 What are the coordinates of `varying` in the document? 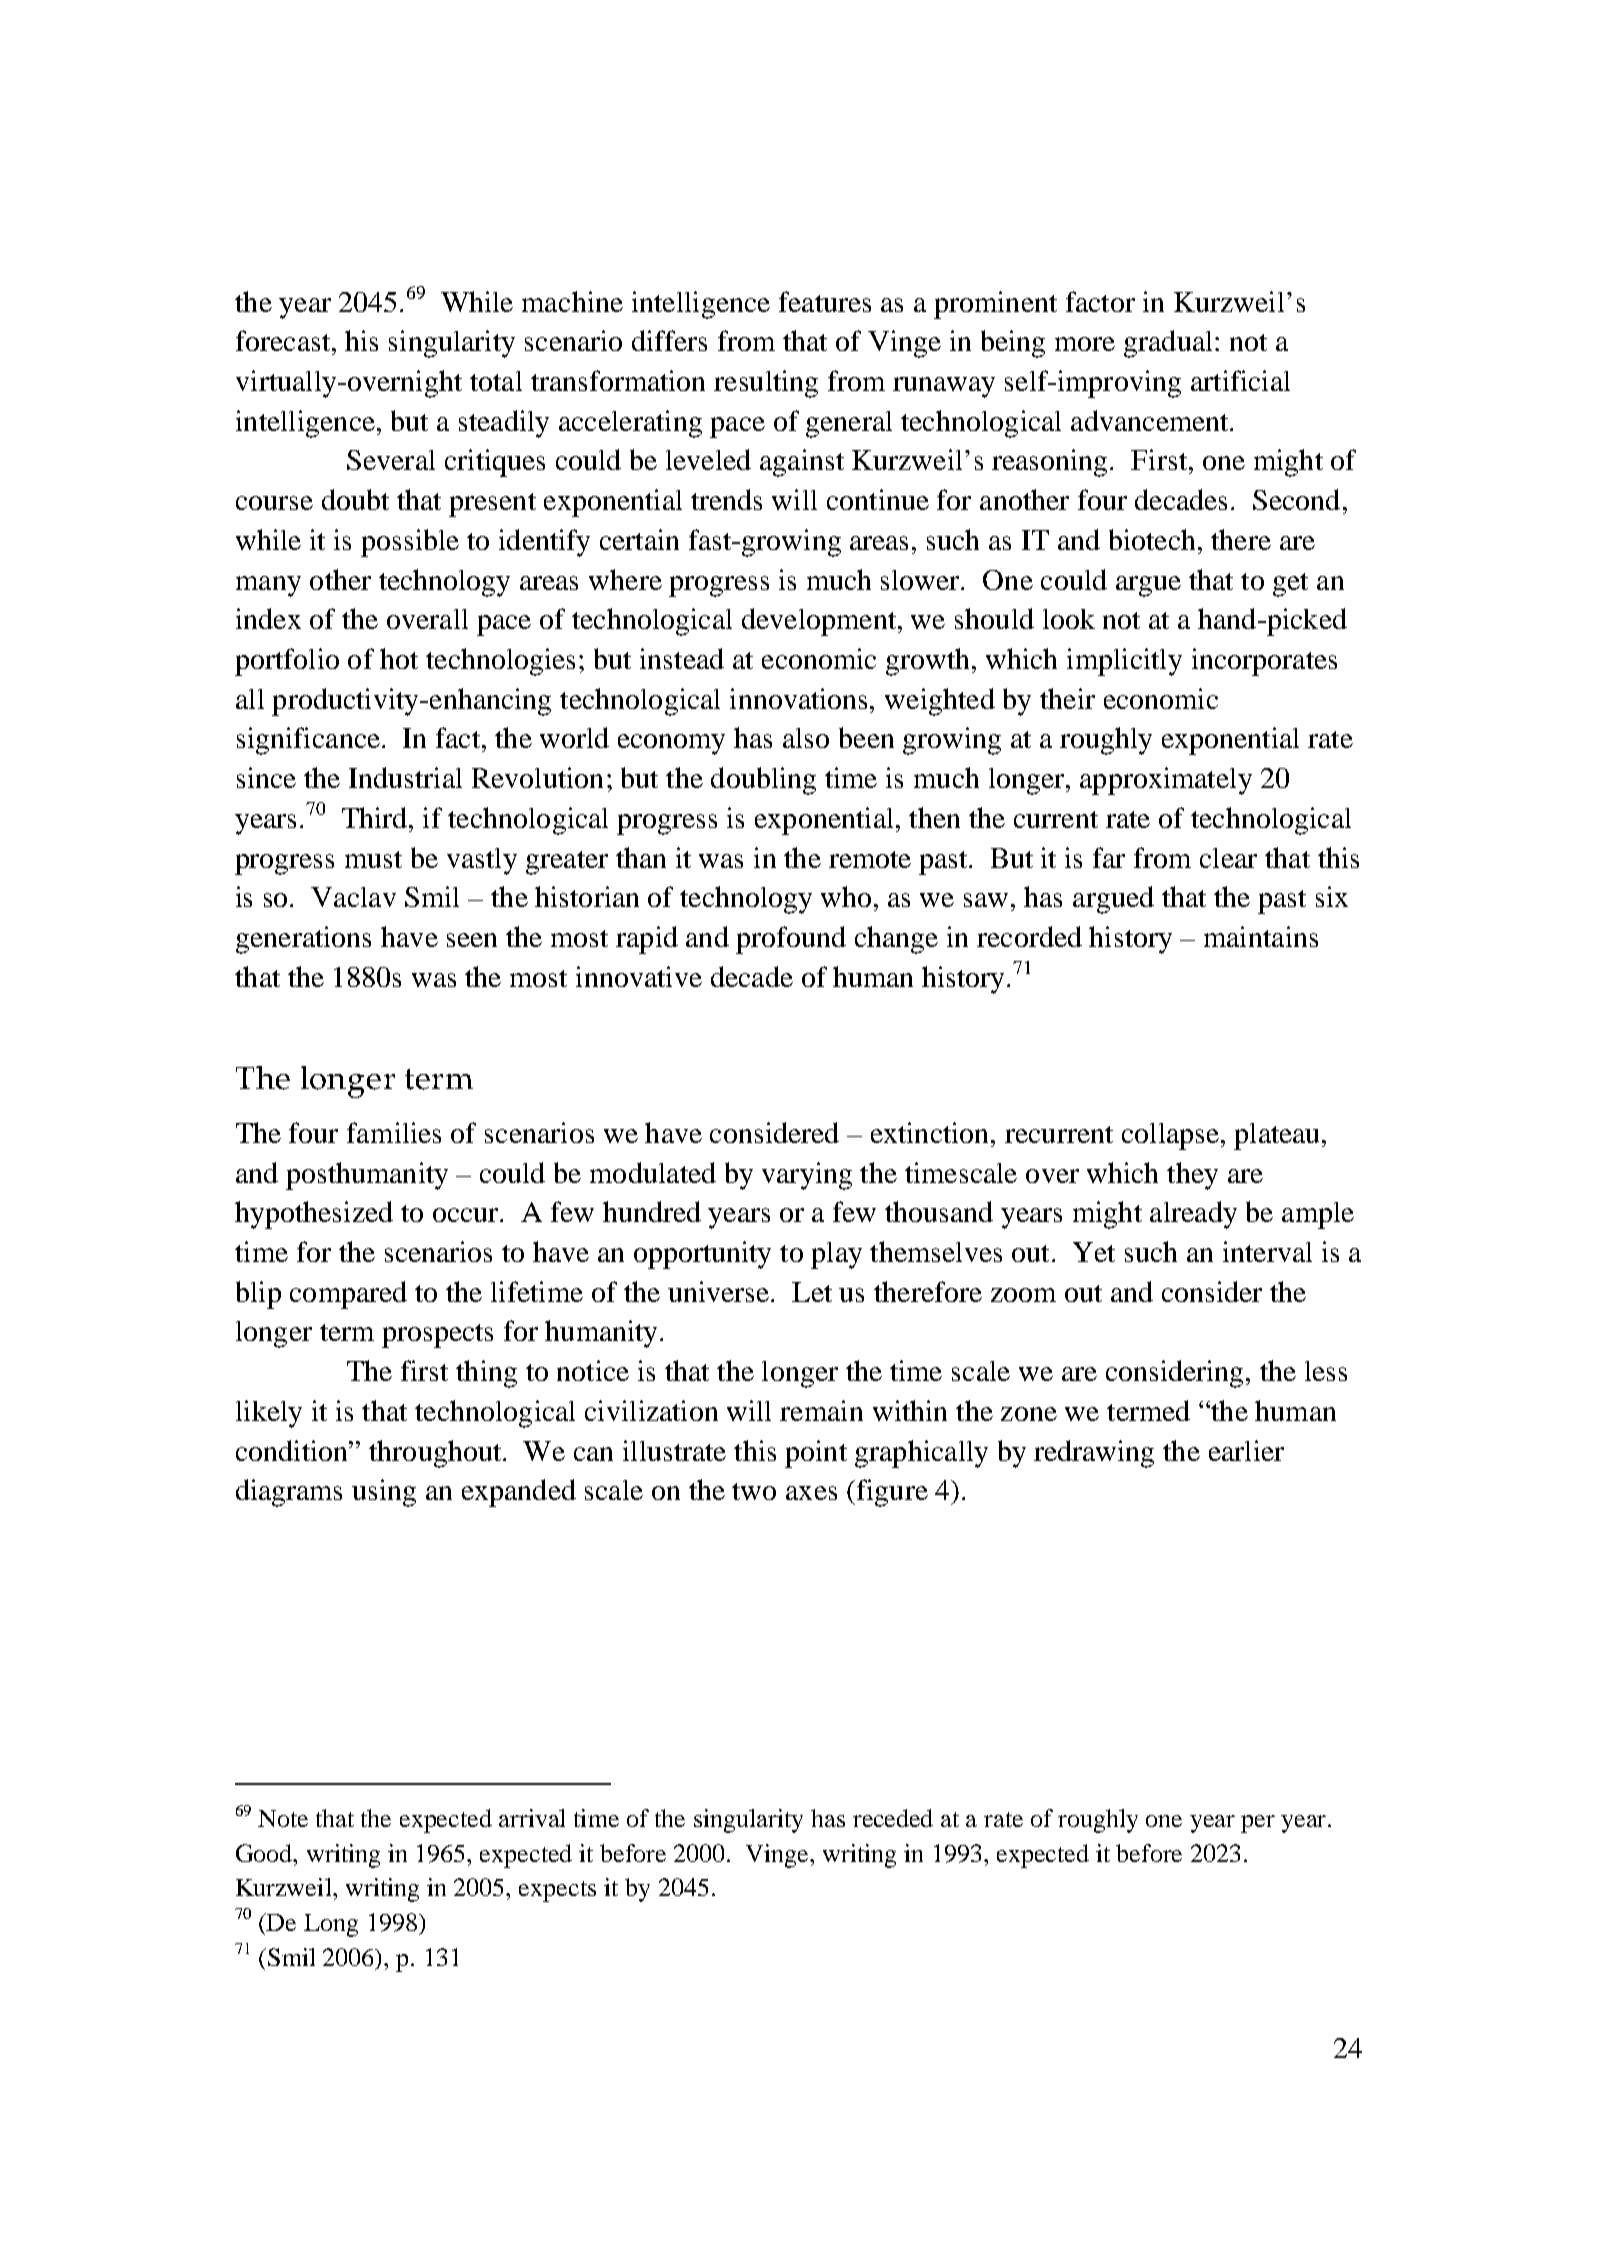 It's located at (807, 1176).
